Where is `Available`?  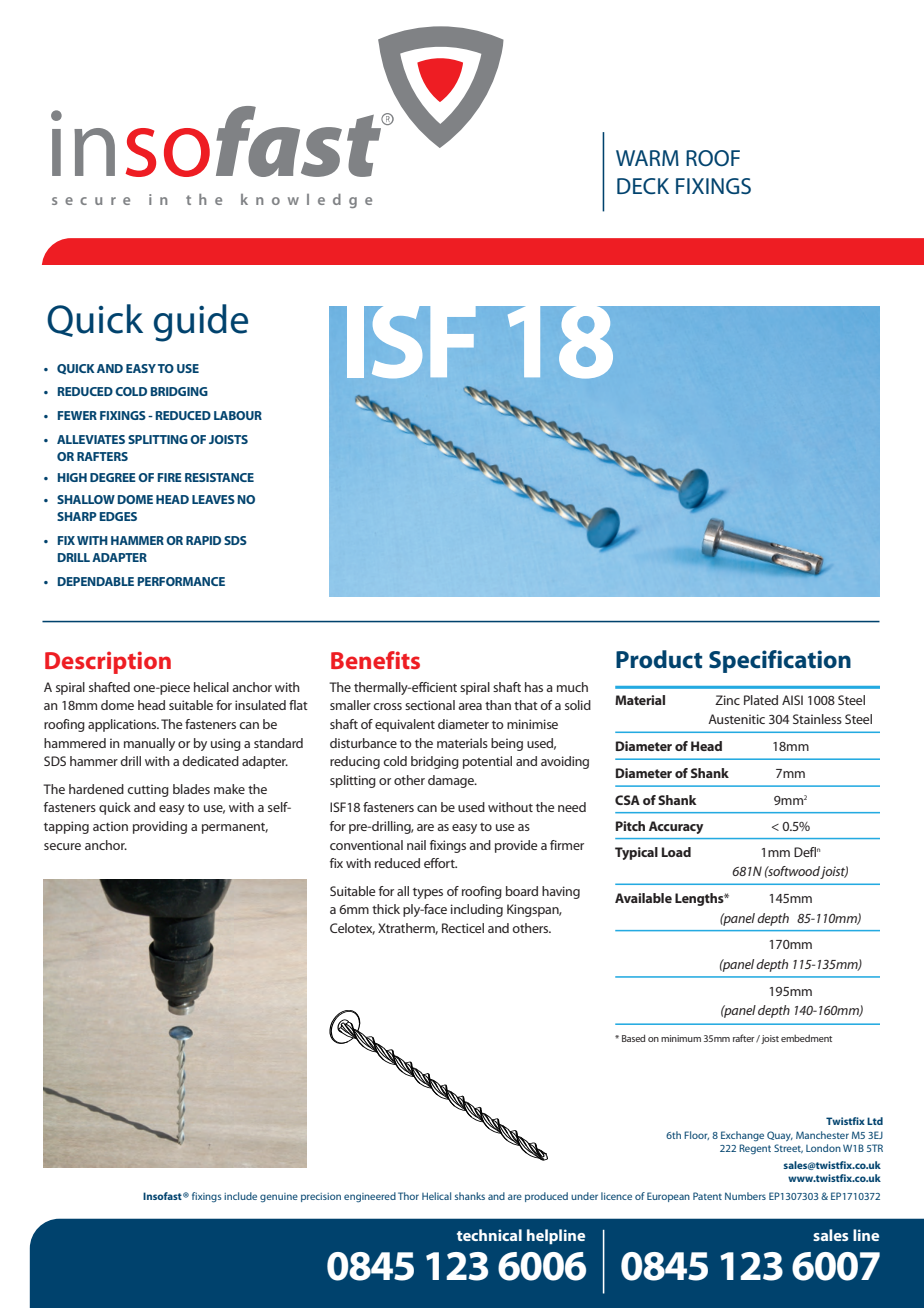
Available is located at coordinates (643, 898).
